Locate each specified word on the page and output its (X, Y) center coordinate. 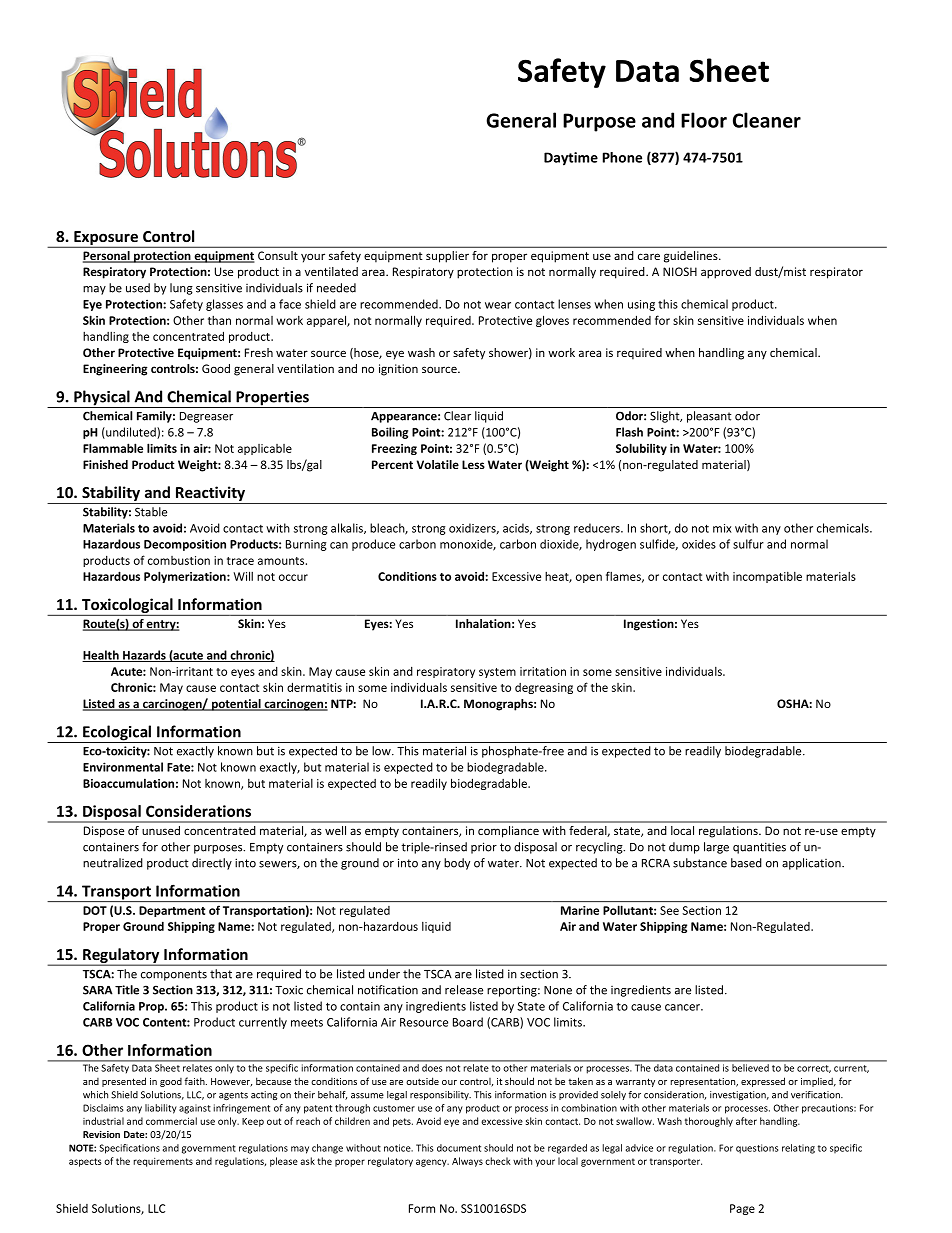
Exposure (106, 239)
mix (722, 528)
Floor (704, 120)
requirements (163, 1162)
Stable (151, 512)
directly (212, 864)
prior (484, 848)
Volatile (438, 464)
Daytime (571, 159)
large (716, 848)
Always (467, 1162)
